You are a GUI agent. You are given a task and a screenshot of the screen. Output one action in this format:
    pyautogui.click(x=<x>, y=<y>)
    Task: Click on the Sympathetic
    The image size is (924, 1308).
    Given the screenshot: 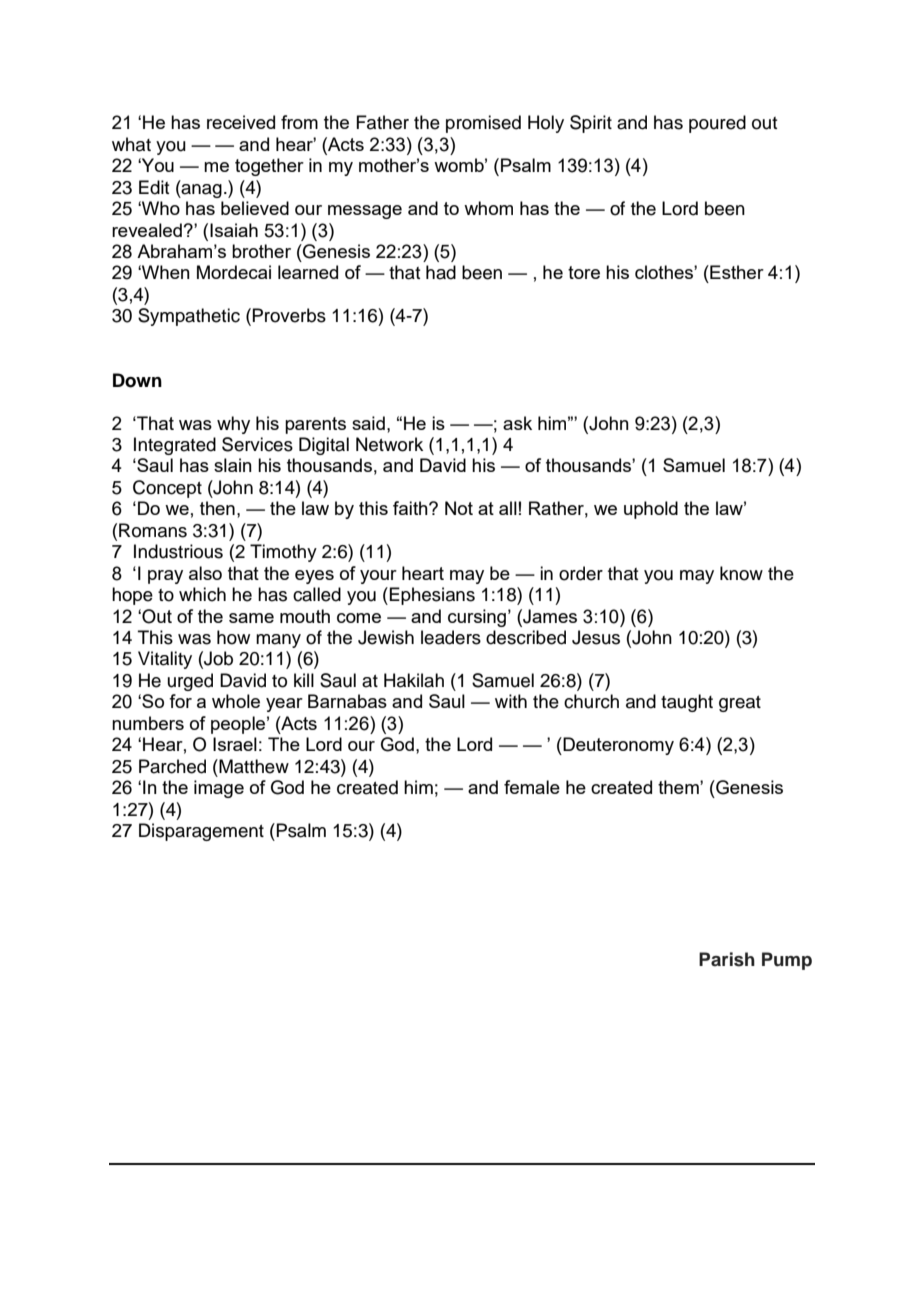 What is the action you would take?
    pyautogui.click(x=189, y=317)
